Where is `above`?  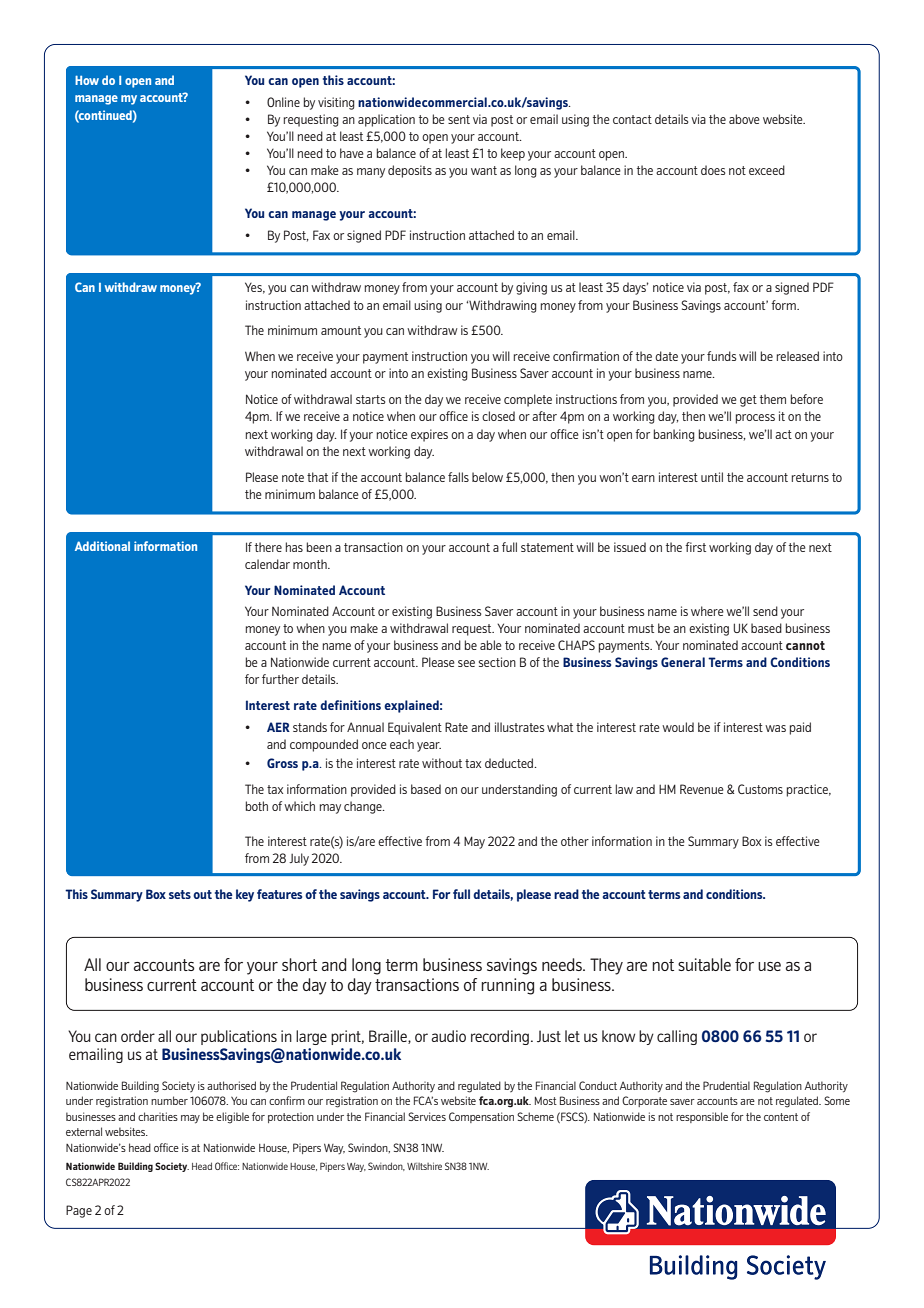
above is located at coordinates (744, 119).
